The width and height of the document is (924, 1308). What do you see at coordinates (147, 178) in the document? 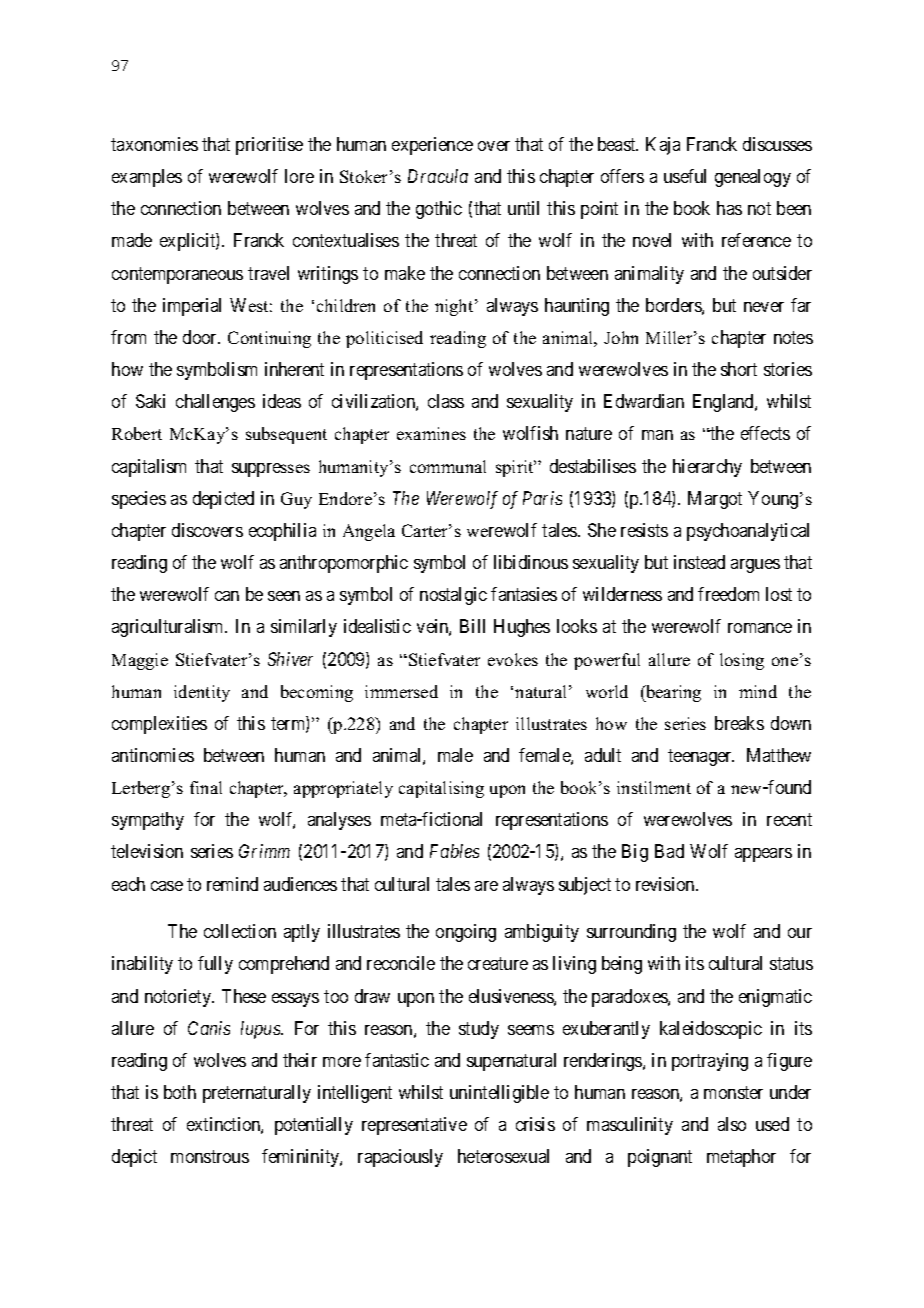
I see `examples` at bounding box center [147, 178].
